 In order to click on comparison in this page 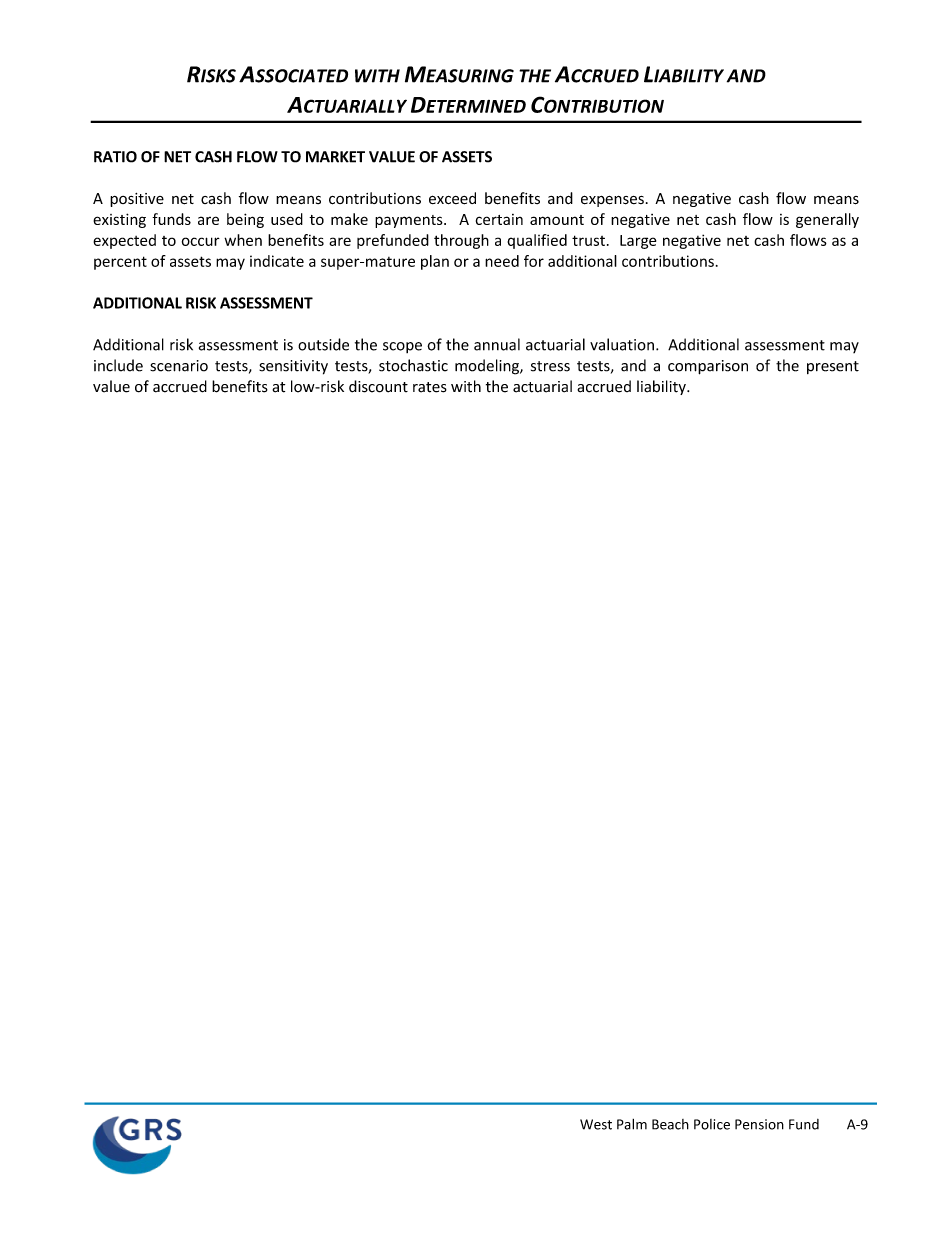, I will do `click(708, 367)`.
